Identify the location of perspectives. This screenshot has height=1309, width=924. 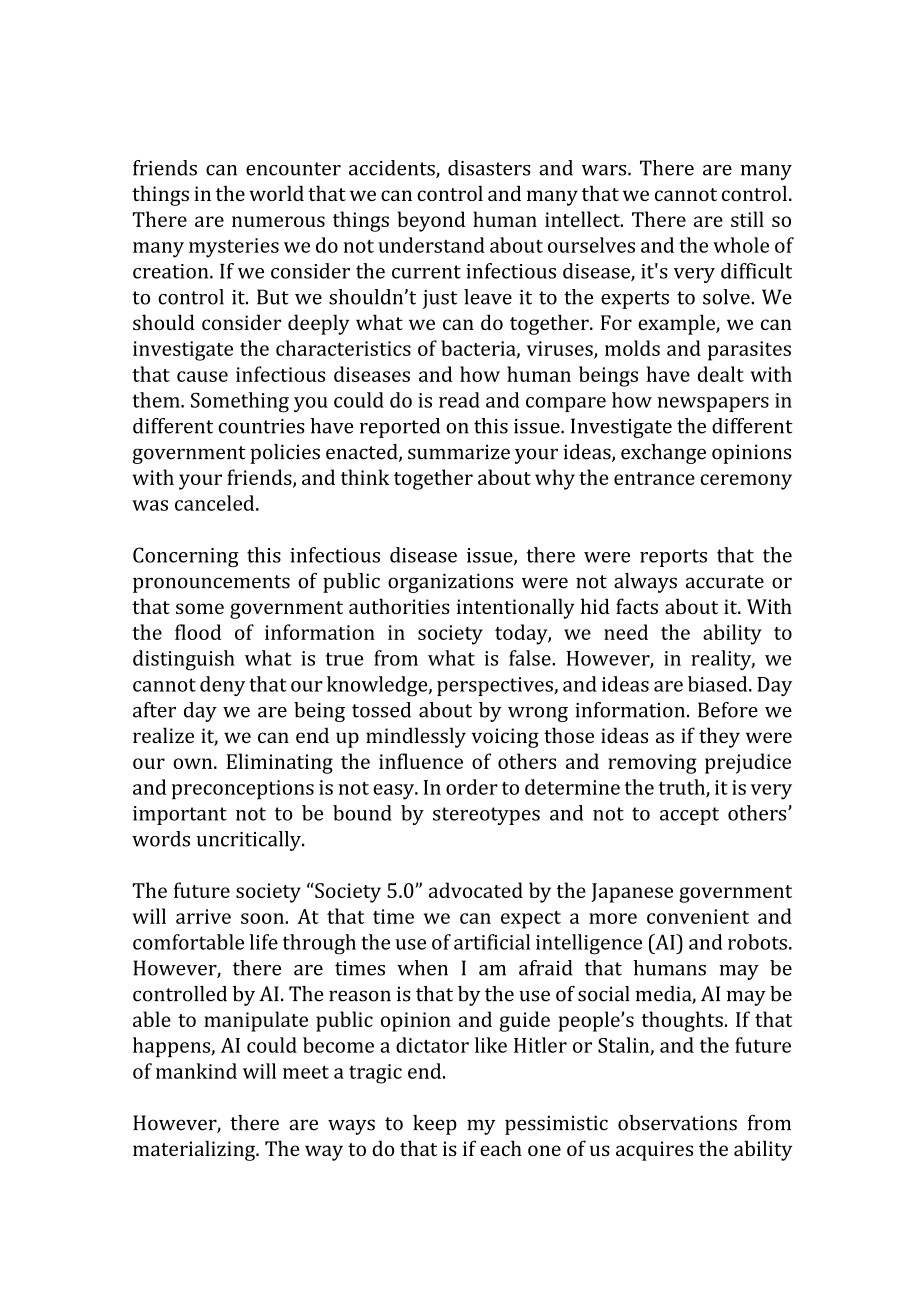
(496, 686).
